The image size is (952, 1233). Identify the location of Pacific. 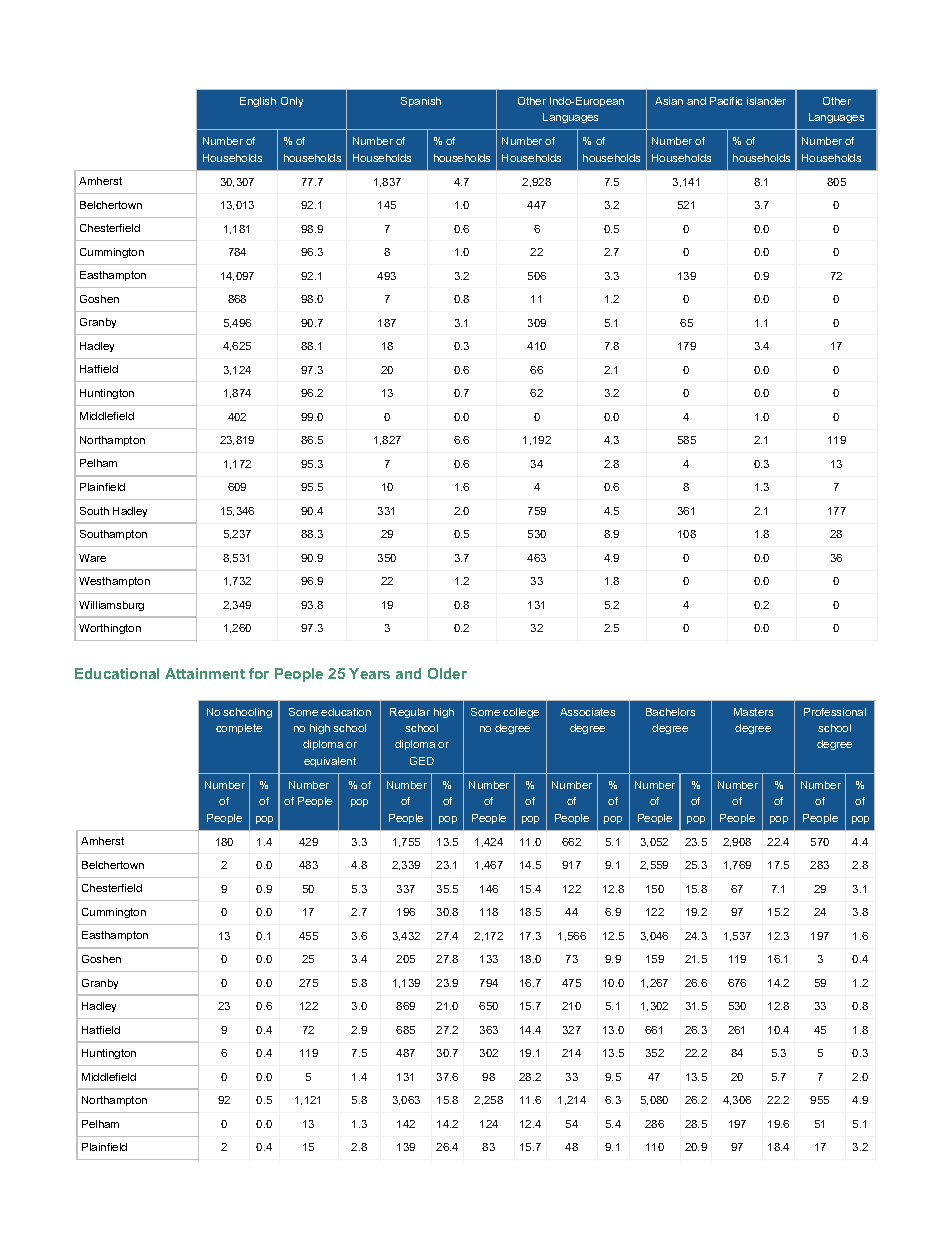
(726, 101).
